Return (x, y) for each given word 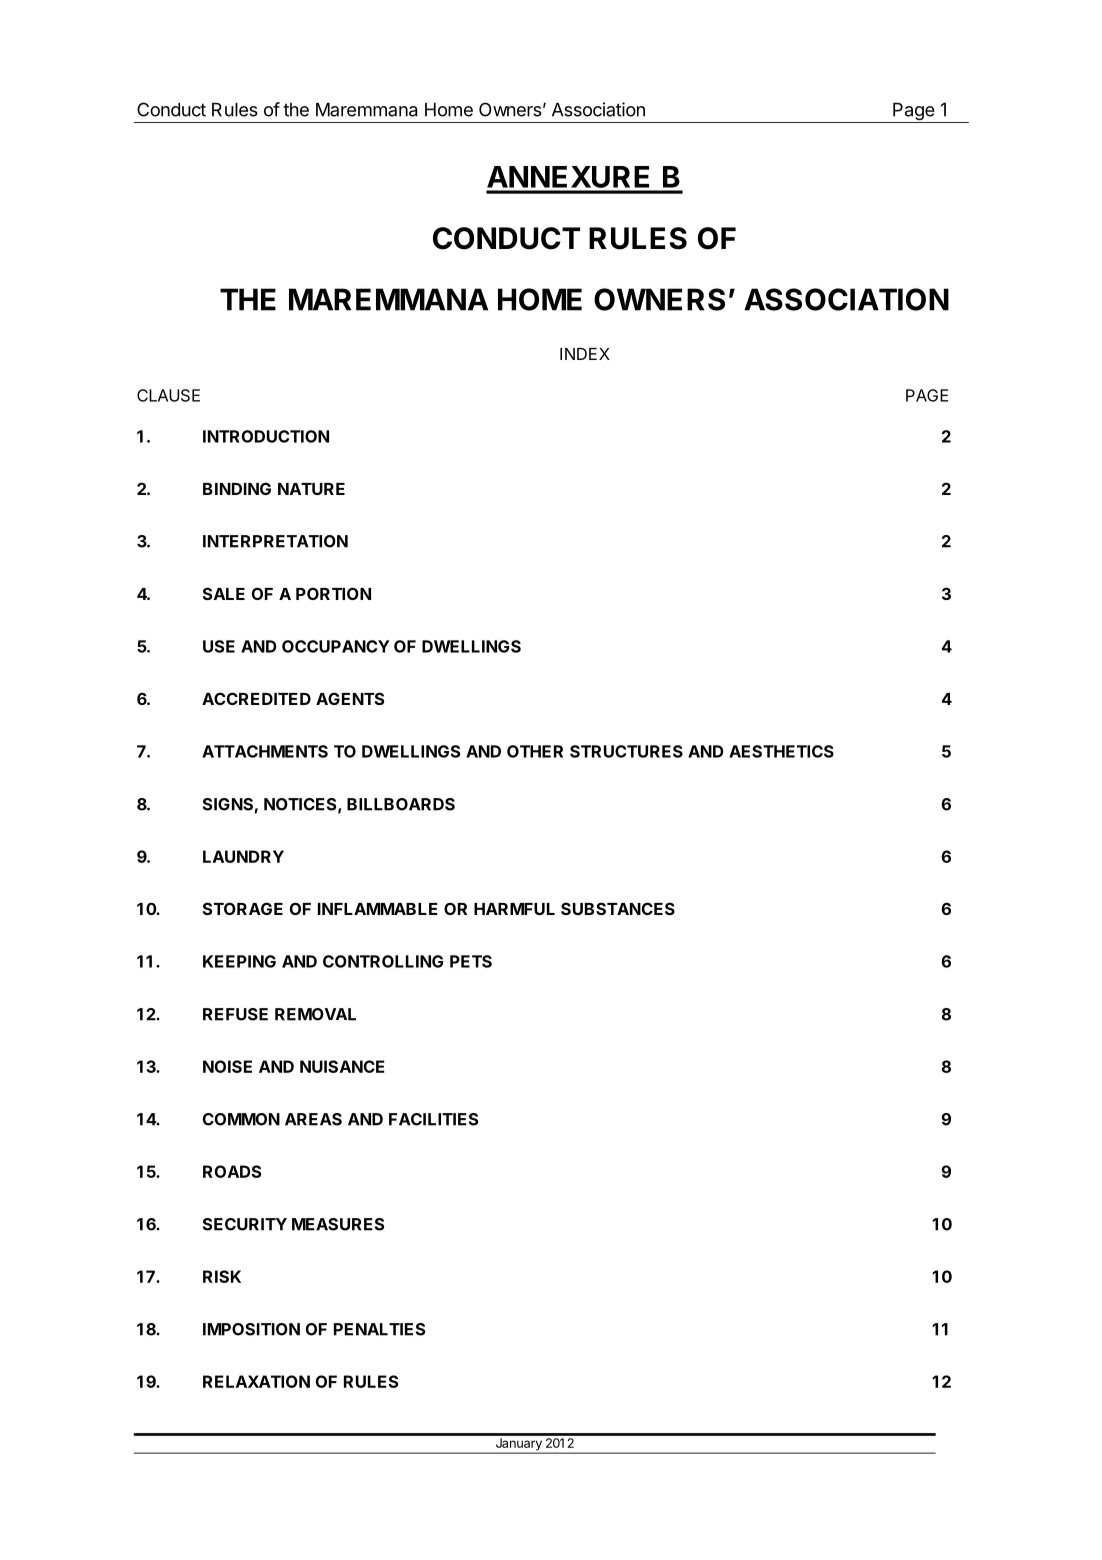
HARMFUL (514, 909)
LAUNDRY (243, 856)
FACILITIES (433, 1119)
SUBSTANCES (618, 908)
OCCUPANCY (336, 646)
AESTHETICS (781, 751)
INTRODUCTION (266, 436)
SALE (224, 593)
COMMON (241, 1119)
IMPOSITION (251, 1329)
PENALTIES (379, 1329)
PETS (471, 961)
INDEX (585, 354)
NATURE (311, 489)
